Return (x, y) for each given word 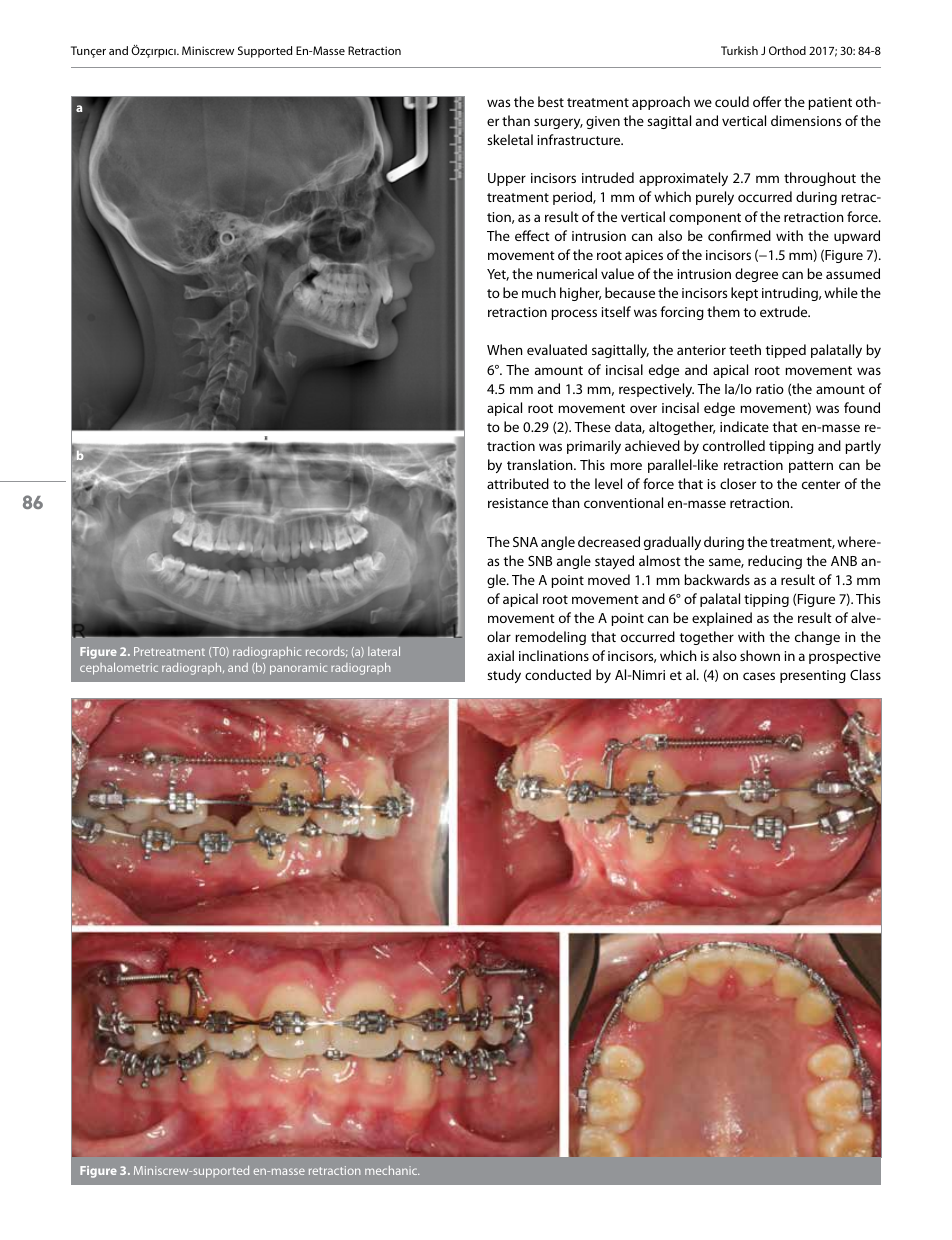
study (504, 676)
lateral (384, 651)
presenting (813, 676)
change (817, 638)
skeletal (510, 139)
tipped (786, 351)
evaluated (557, 349)
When (505, 349)
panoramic (298, 669)
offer (767, 101)
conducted (558, 674)
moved (609, 579)
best (551, 101)
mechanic (392, 1170)
